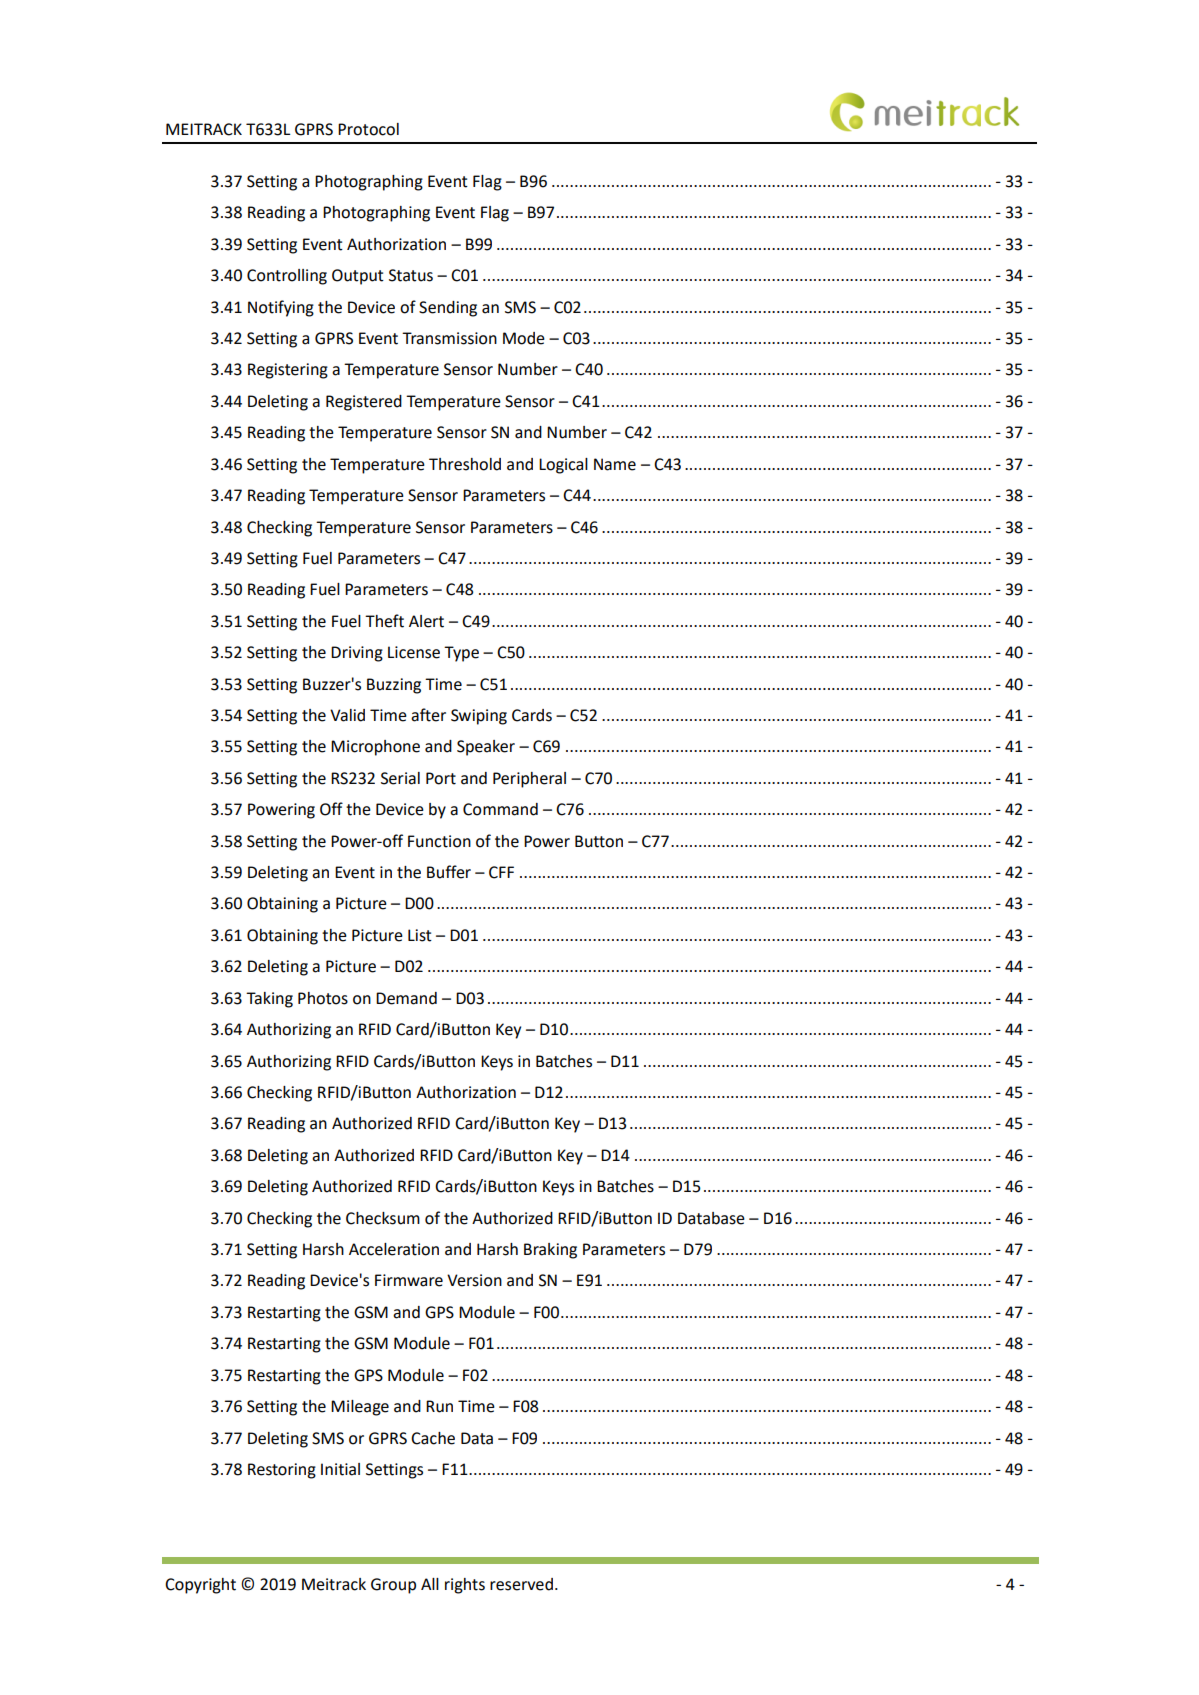 The image size is (1199, 1695). Describe the element at coordinates (282, 1471) in the document. I see `Restoring` at that location.
